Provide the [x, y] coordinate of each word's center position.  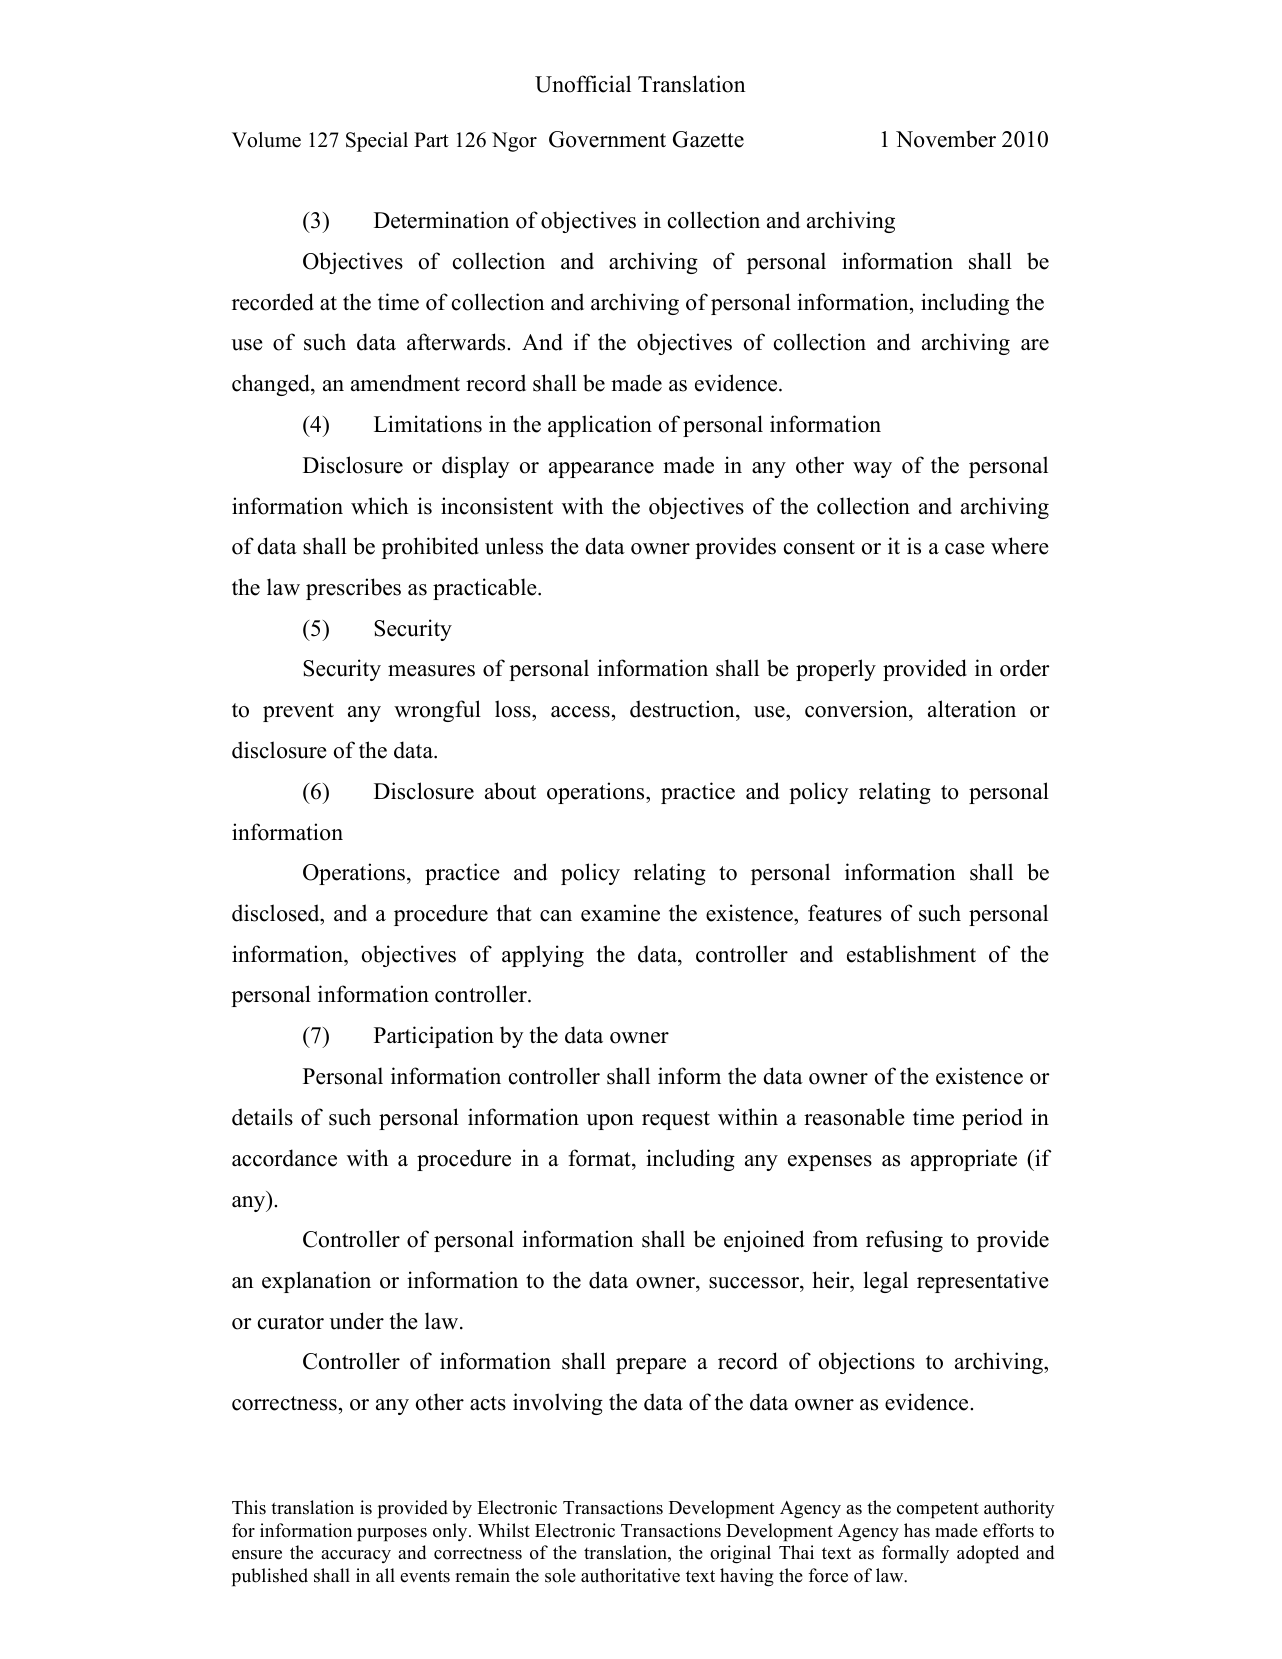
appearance [601, 470]
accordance [284, 1158]
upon [610, 1122]
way [872, 470]
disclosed [277, 913]
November [946, 139]
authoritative [630, 1575]
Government [607, 139]
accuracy [356, 1556]
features [845, 913]
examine [620, 913]
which [379, 506]
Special [377, 142]
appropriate [964, 1160]
